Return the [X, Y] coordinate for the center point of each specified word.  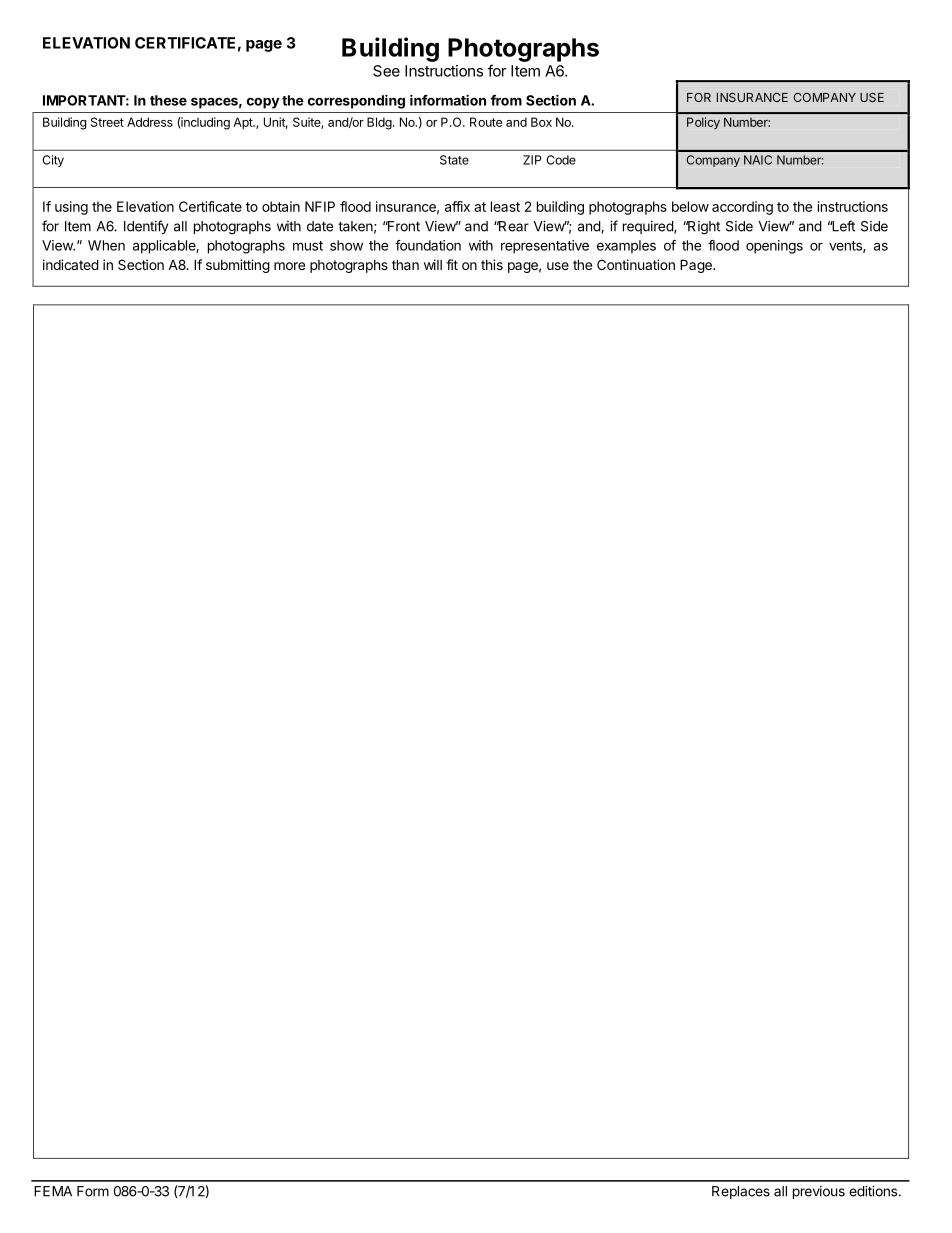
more [289, 266]
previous [819, 1192]
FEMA [53, 1191]
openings [774, 247]
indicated [71, 264]
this [492, 264]
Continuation [636, 264]
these [168, 100]
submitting [238, 266]
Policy [703, 123]
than [405, 264]
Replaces [741, 1192]
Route [486, 122]
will [433, 264]
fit [452, 264]
